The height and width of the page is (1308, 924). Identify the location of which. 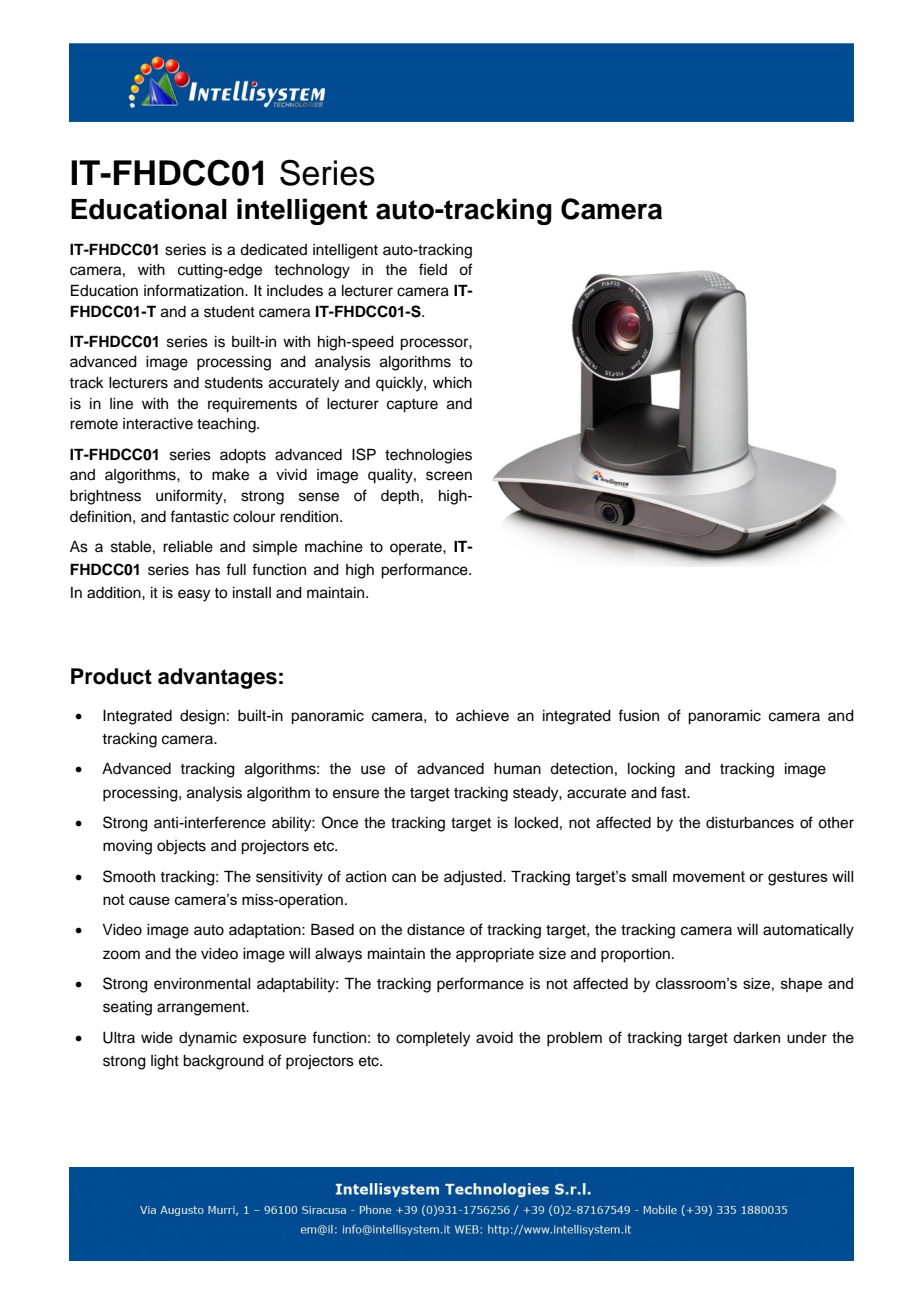
(452, 383).
